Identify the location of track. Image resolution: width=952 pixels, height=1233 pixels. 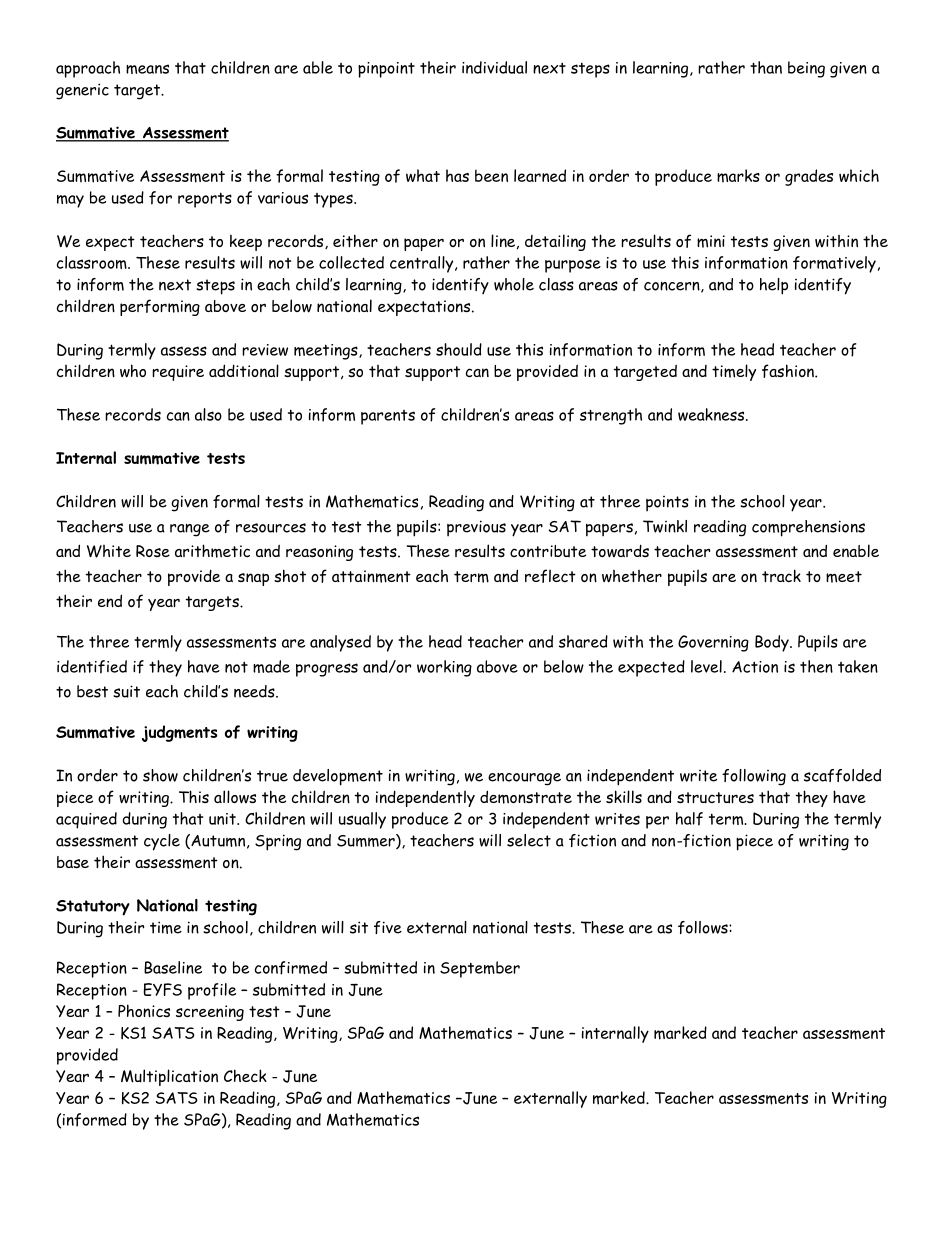
(781, 575).
